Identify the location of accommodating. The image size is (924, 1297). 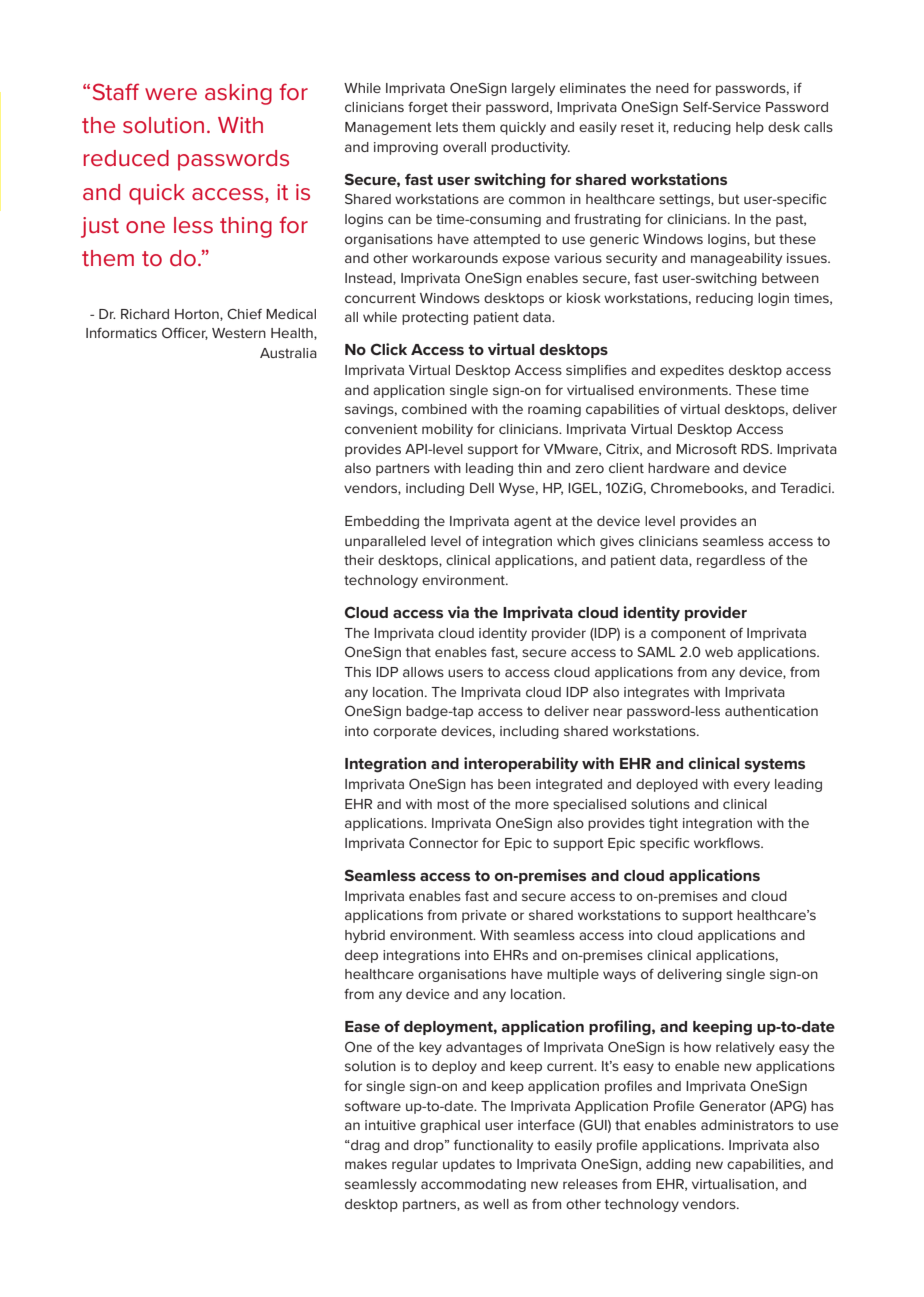
(473, 1185).
